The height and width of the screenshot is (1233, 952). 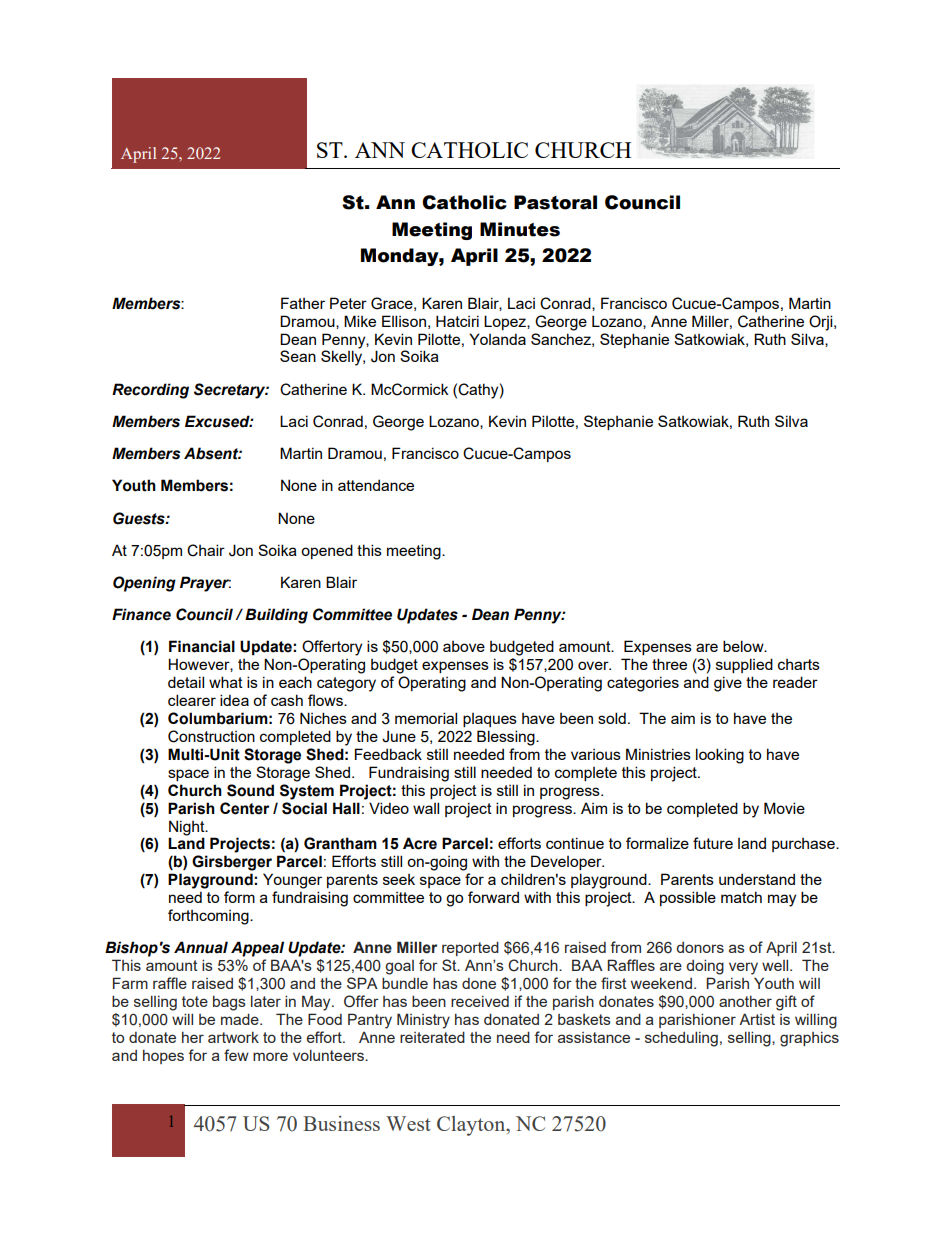 What do you see at coordinates (744, 665) in the screenshot?
I see `supplied` at bounding box center [744, 665].
